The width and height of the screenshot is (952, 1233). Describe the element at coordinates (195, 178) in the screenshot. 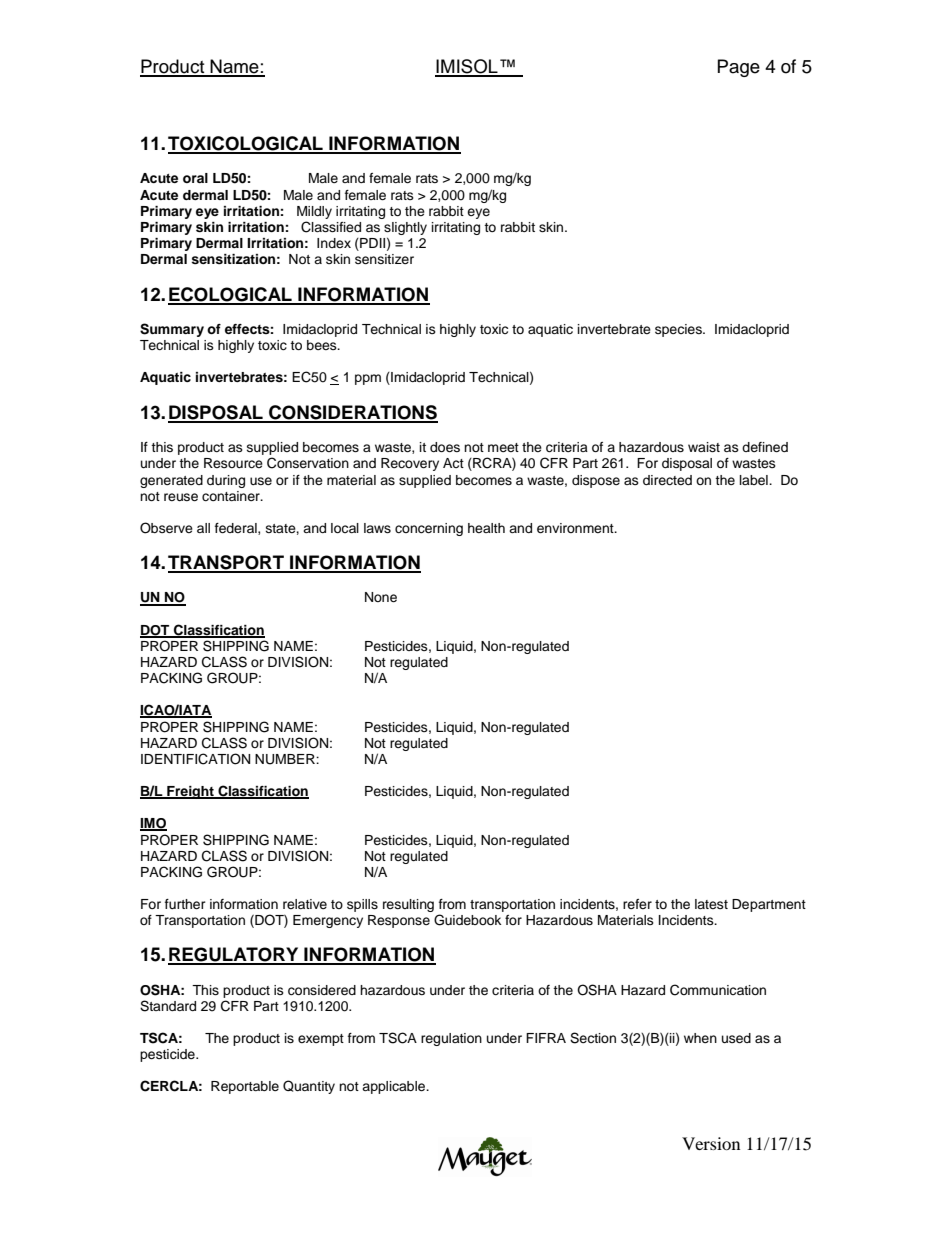

I see `oral` at that location.
